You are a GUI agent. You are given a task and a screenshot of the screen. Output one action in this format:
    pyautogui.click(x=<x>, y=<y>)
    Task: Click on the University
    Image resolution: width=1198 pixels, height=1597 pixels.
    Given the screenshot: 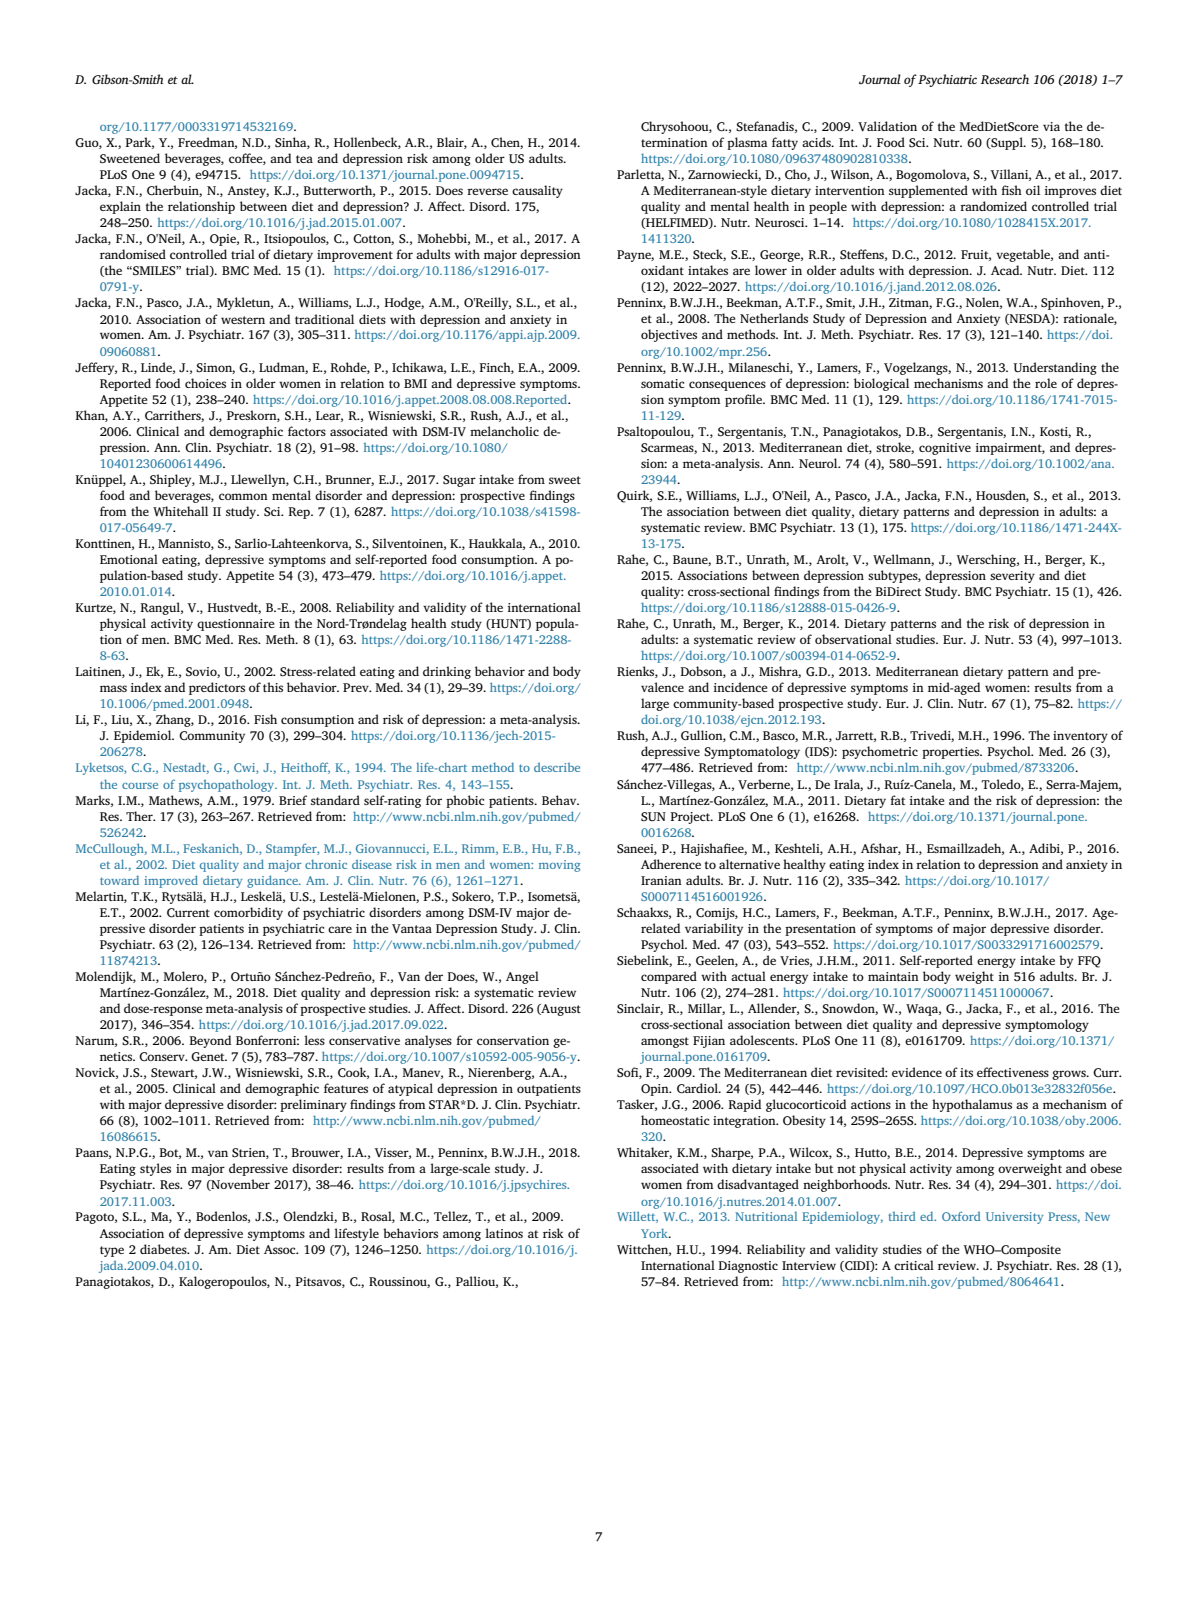 What is the action you would take?
    pyautogui.click(x=1014, y=1218)
